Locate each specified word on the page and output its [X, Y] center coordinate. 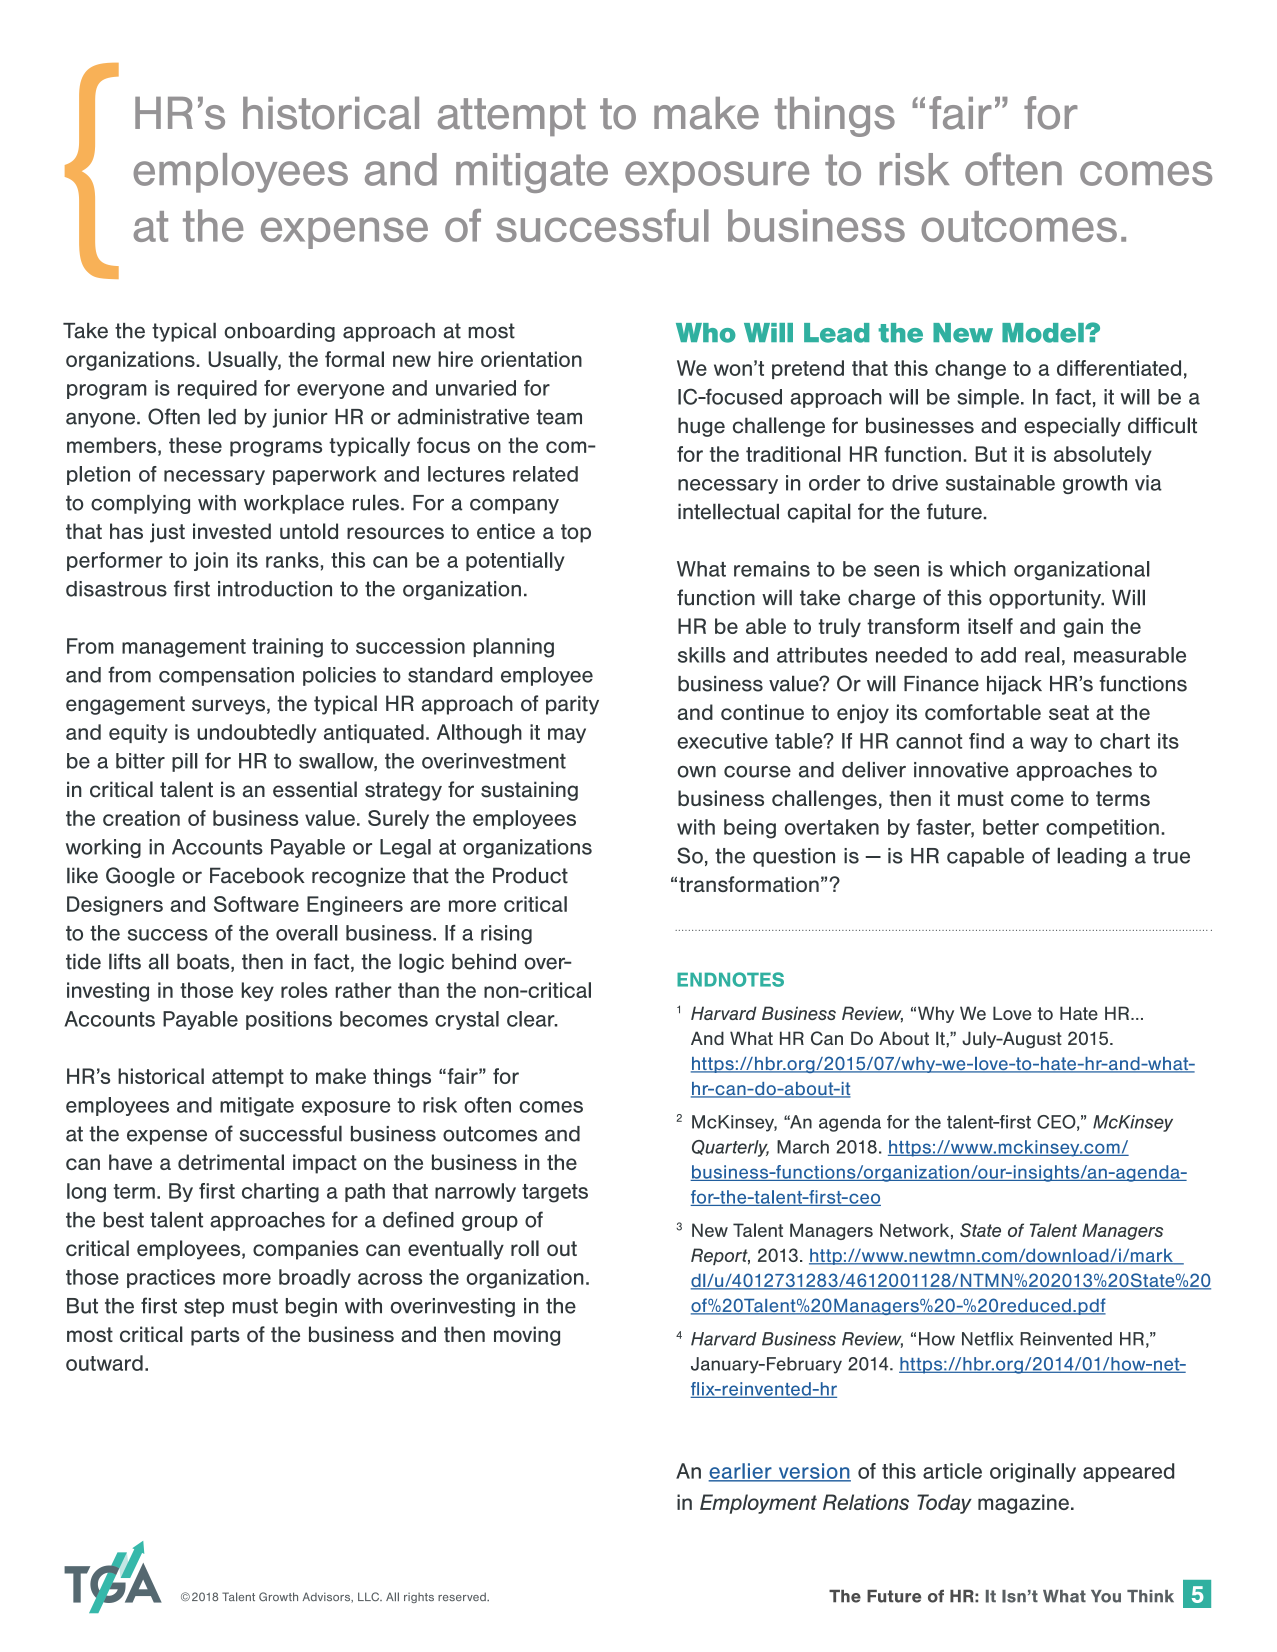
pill [185, 762]
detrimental [231, 1162]
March [803, 1147]
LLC [370, 1596]
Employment [758, 1504]
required [217, 389]
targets [555, 1193]
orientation [531, 359]
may [567, 735]
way [1049, 744]
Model [1044, 333]
